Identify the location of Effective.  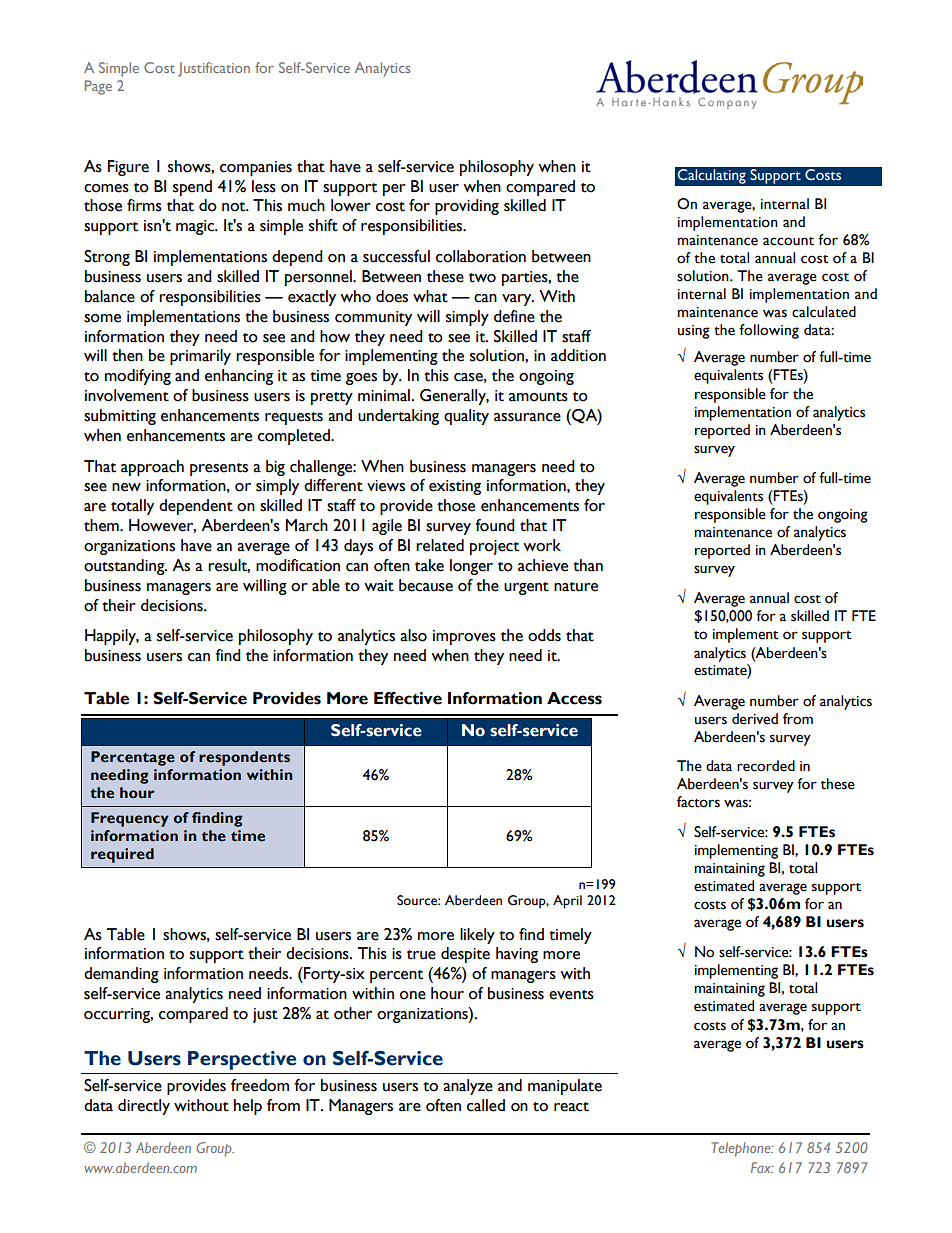
(408, 698).
